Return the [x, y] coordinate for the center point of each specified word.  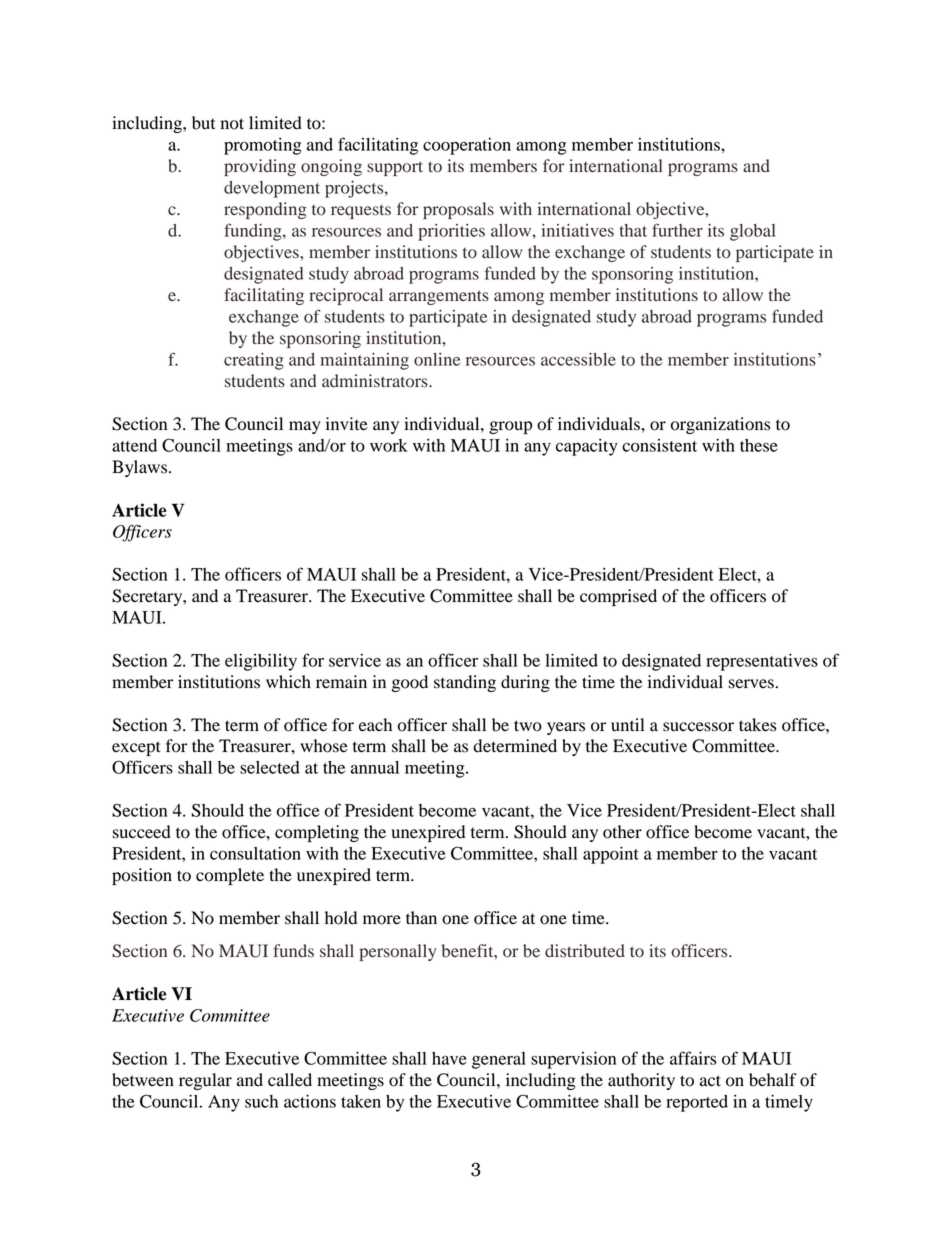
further [677, 230]
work [389, 445]
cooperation [467, 146]
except [136, 748]
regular [205, 1081]
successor [698, 727]
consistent [659, 445]
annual [375, 767]
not [232, 124]
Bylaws [141, 468]
